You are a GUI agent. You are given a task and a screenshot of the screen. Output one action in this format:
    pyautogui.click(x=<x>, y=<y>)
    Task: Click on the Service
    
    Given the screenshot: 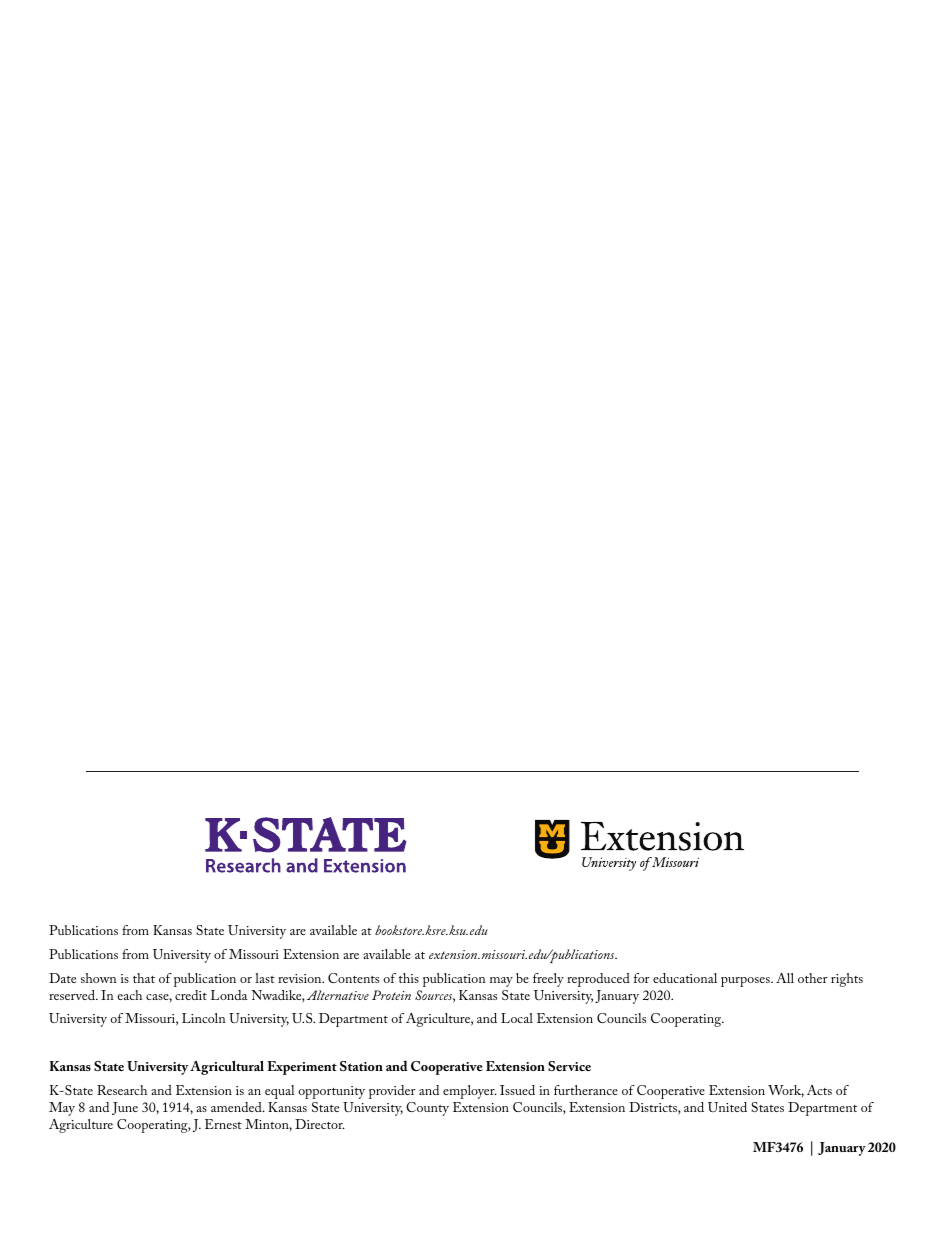 What is the action you would take?
    pyautogui.click(x=569, y=1066)
